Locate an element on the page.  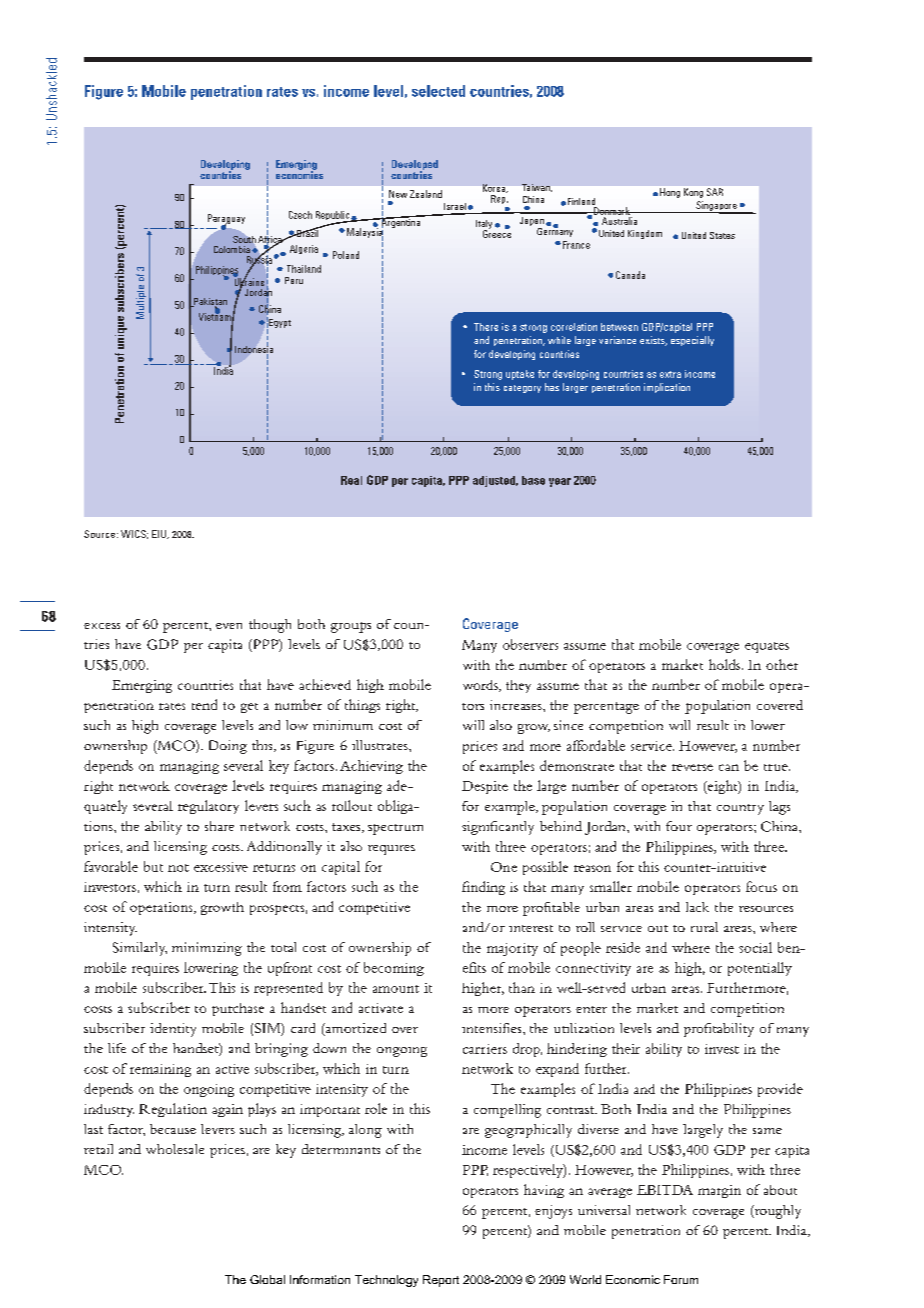
groups is located at coordinates (351, 627).
